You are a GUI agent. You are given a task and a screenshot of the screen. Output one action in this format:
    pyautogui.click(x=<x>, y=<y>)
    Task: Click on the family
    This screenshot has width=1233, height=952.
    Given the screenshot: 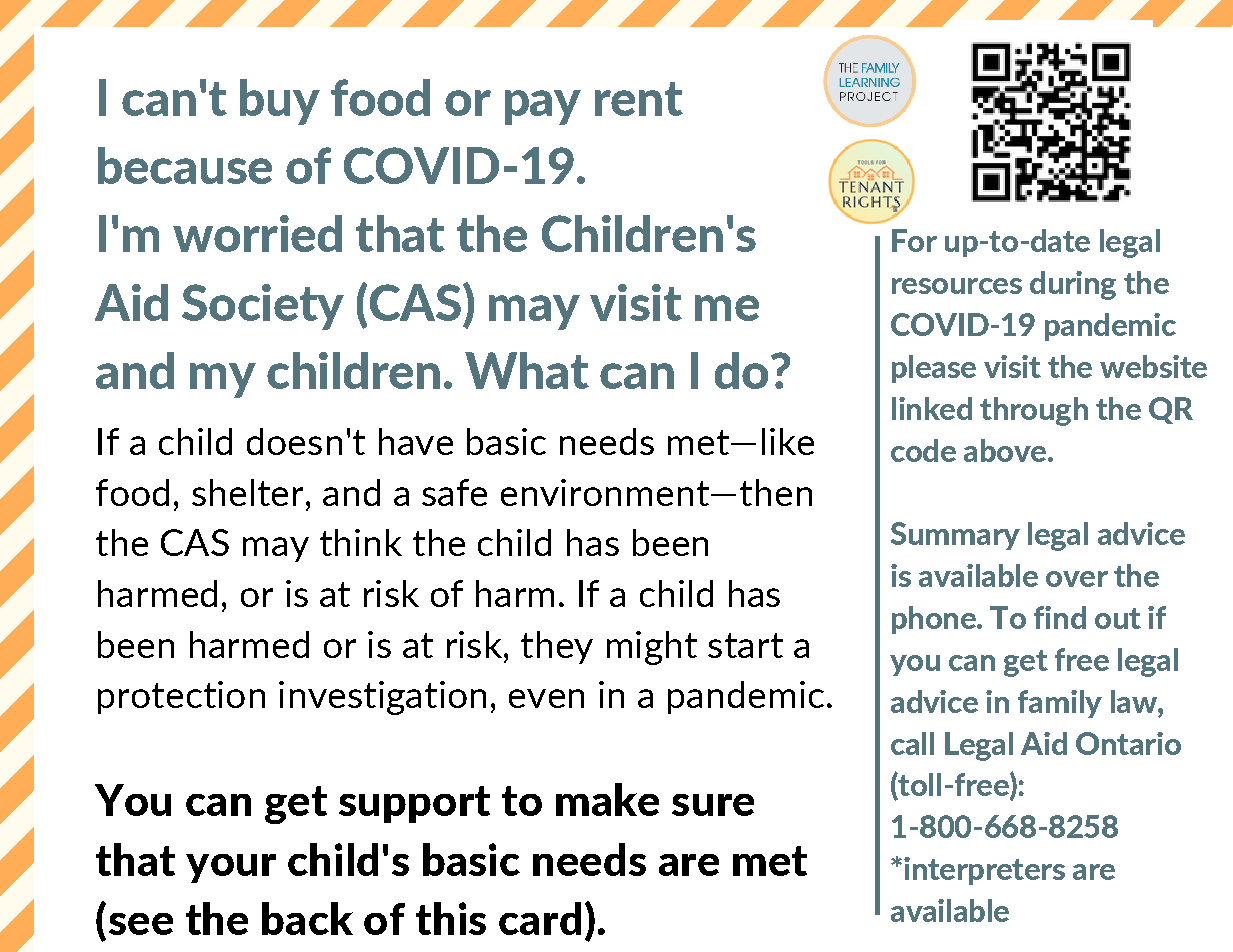 What is the action you would take?
    pyautogui.click(x=1060, y=704)
